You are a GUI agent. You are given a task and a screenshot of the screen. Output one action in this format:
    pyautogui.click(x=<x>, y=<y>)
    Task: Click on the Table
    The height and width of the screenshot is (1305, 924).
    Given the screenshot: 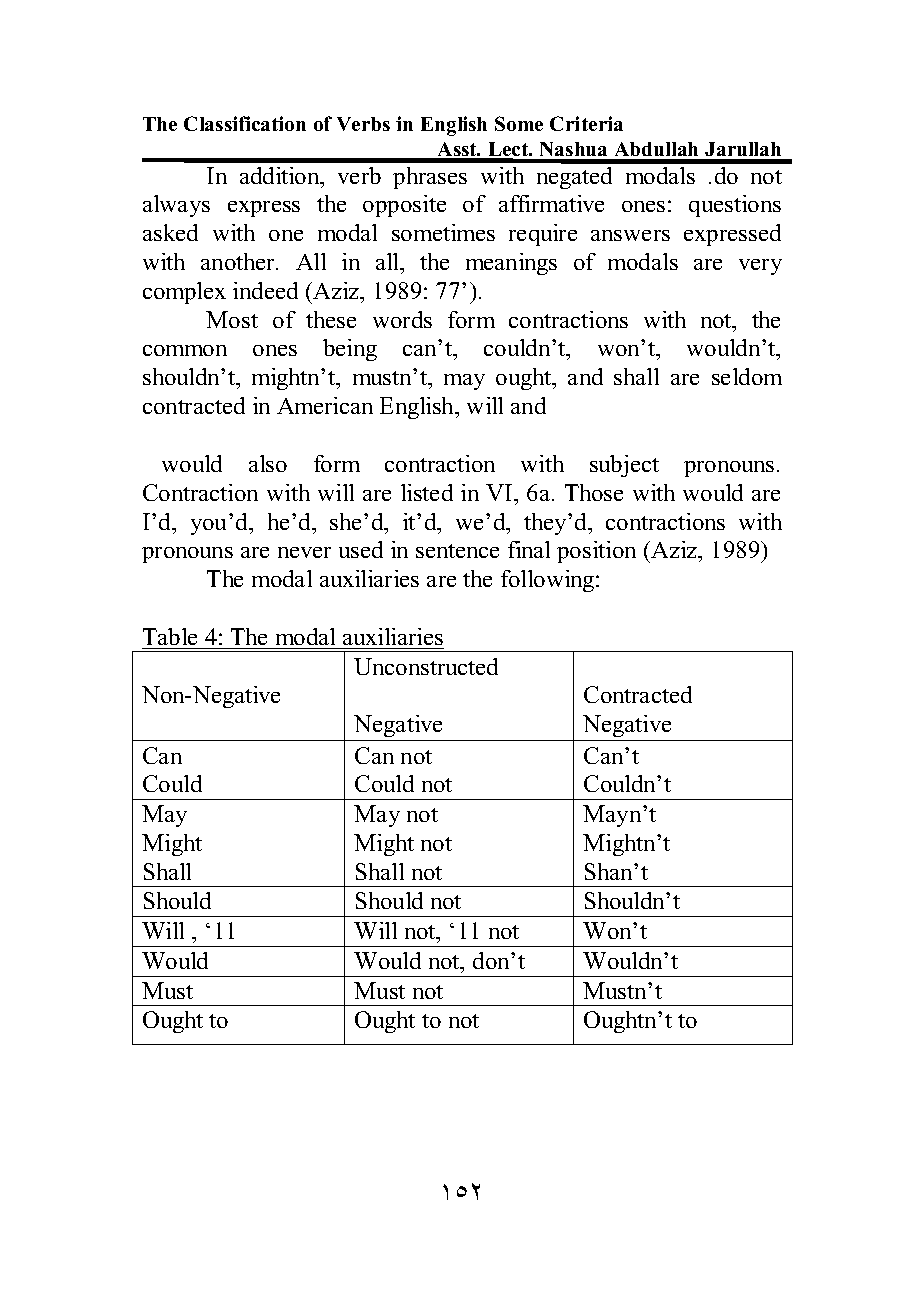 What is the action you would take?
    pyautogui.click(x=170, y=636)
